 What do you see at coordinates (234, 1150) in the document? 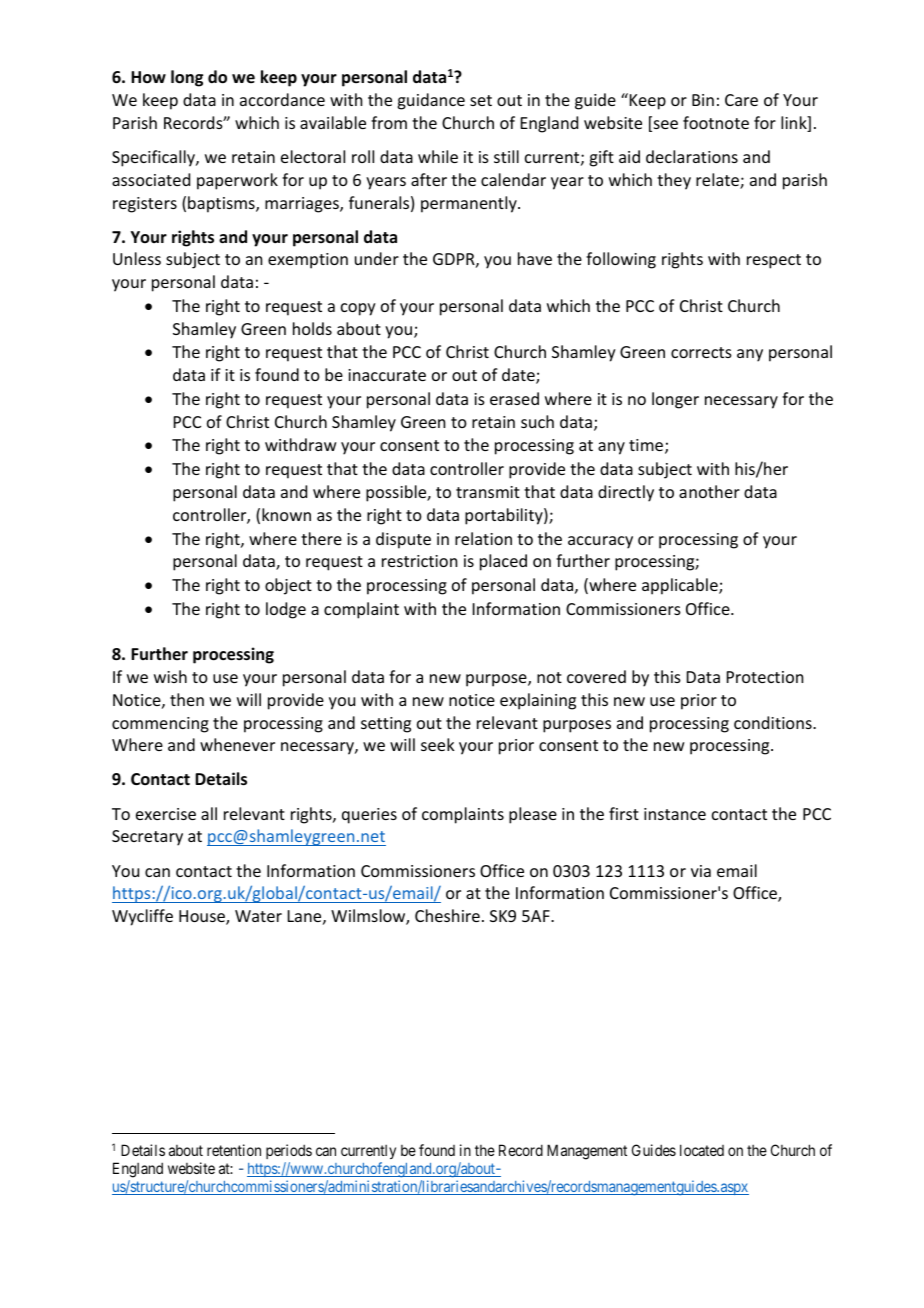
I see `retention` at bounding box center [234, 1150].
